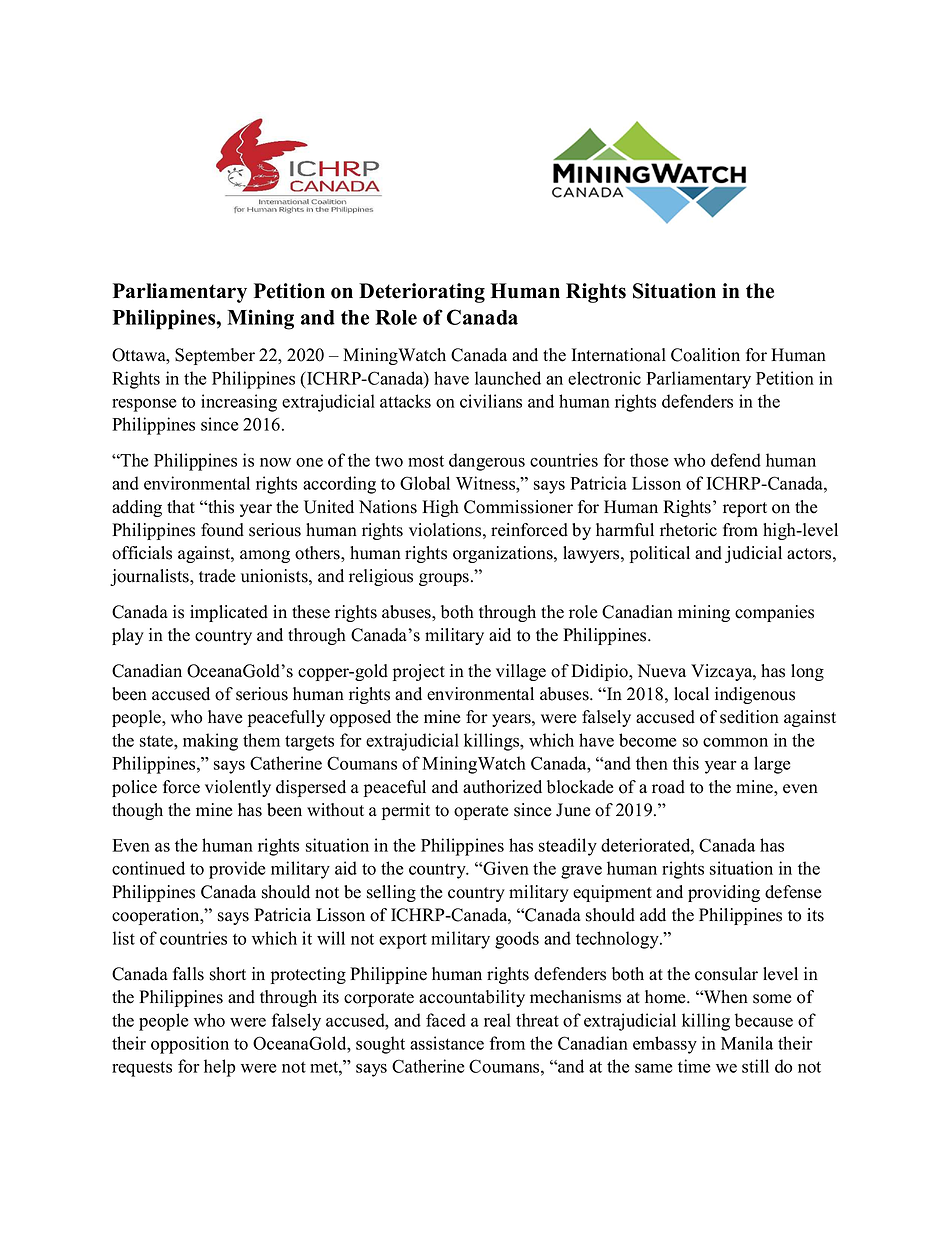  Describe the element at coordinates (425, 483) in the screenshot. I see `Global` at that location.
